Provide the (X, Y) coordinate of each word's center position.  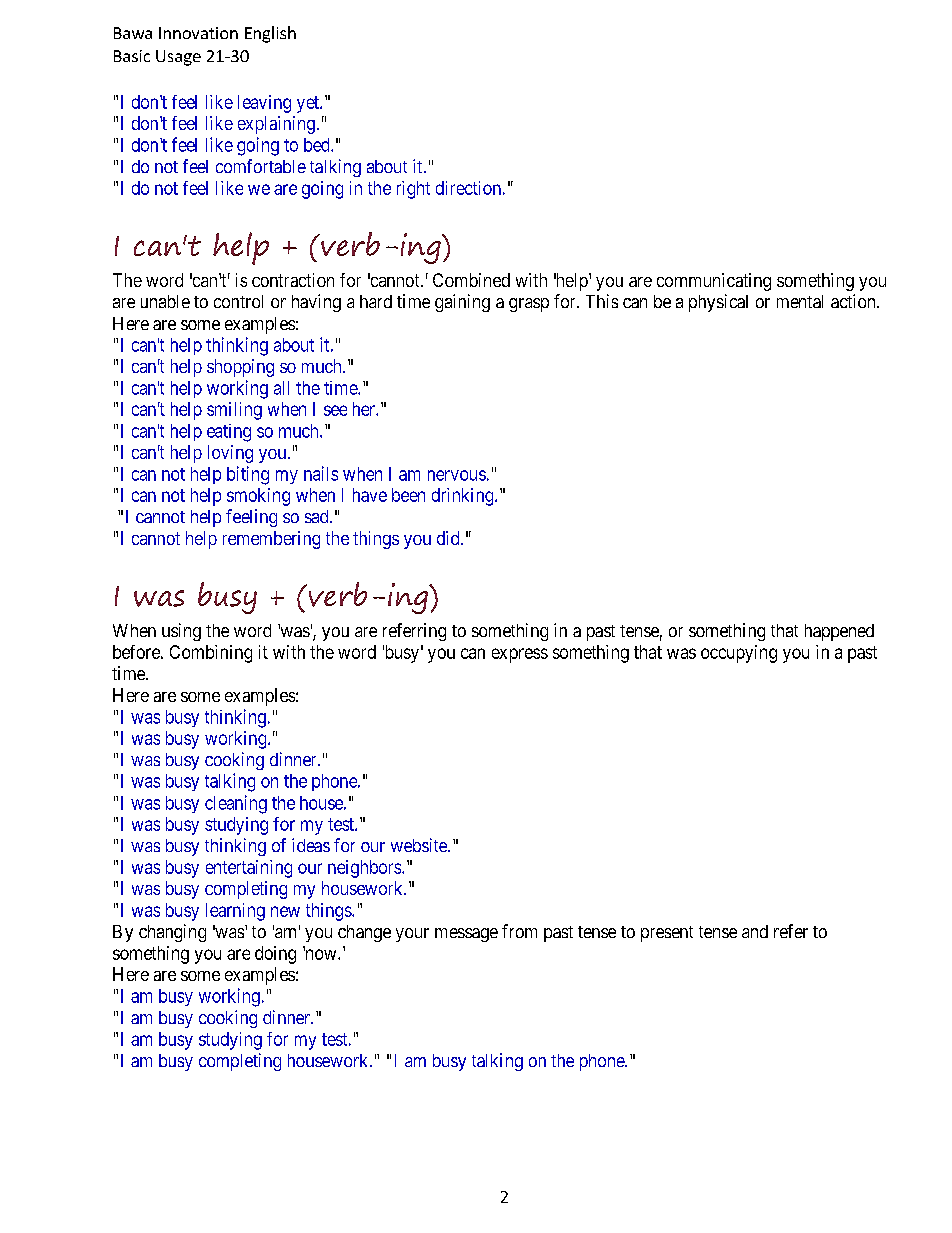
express (520, 655)
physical (718, 303)
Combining (211, 654)
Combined (471, 280)
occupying (739, 654)
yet (309, 104)
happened (839, 632)
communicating (714, 282)
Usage (178, 58)
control (238, 301)
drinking (464, 497)
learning (235, 912)
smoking (258, 497)
